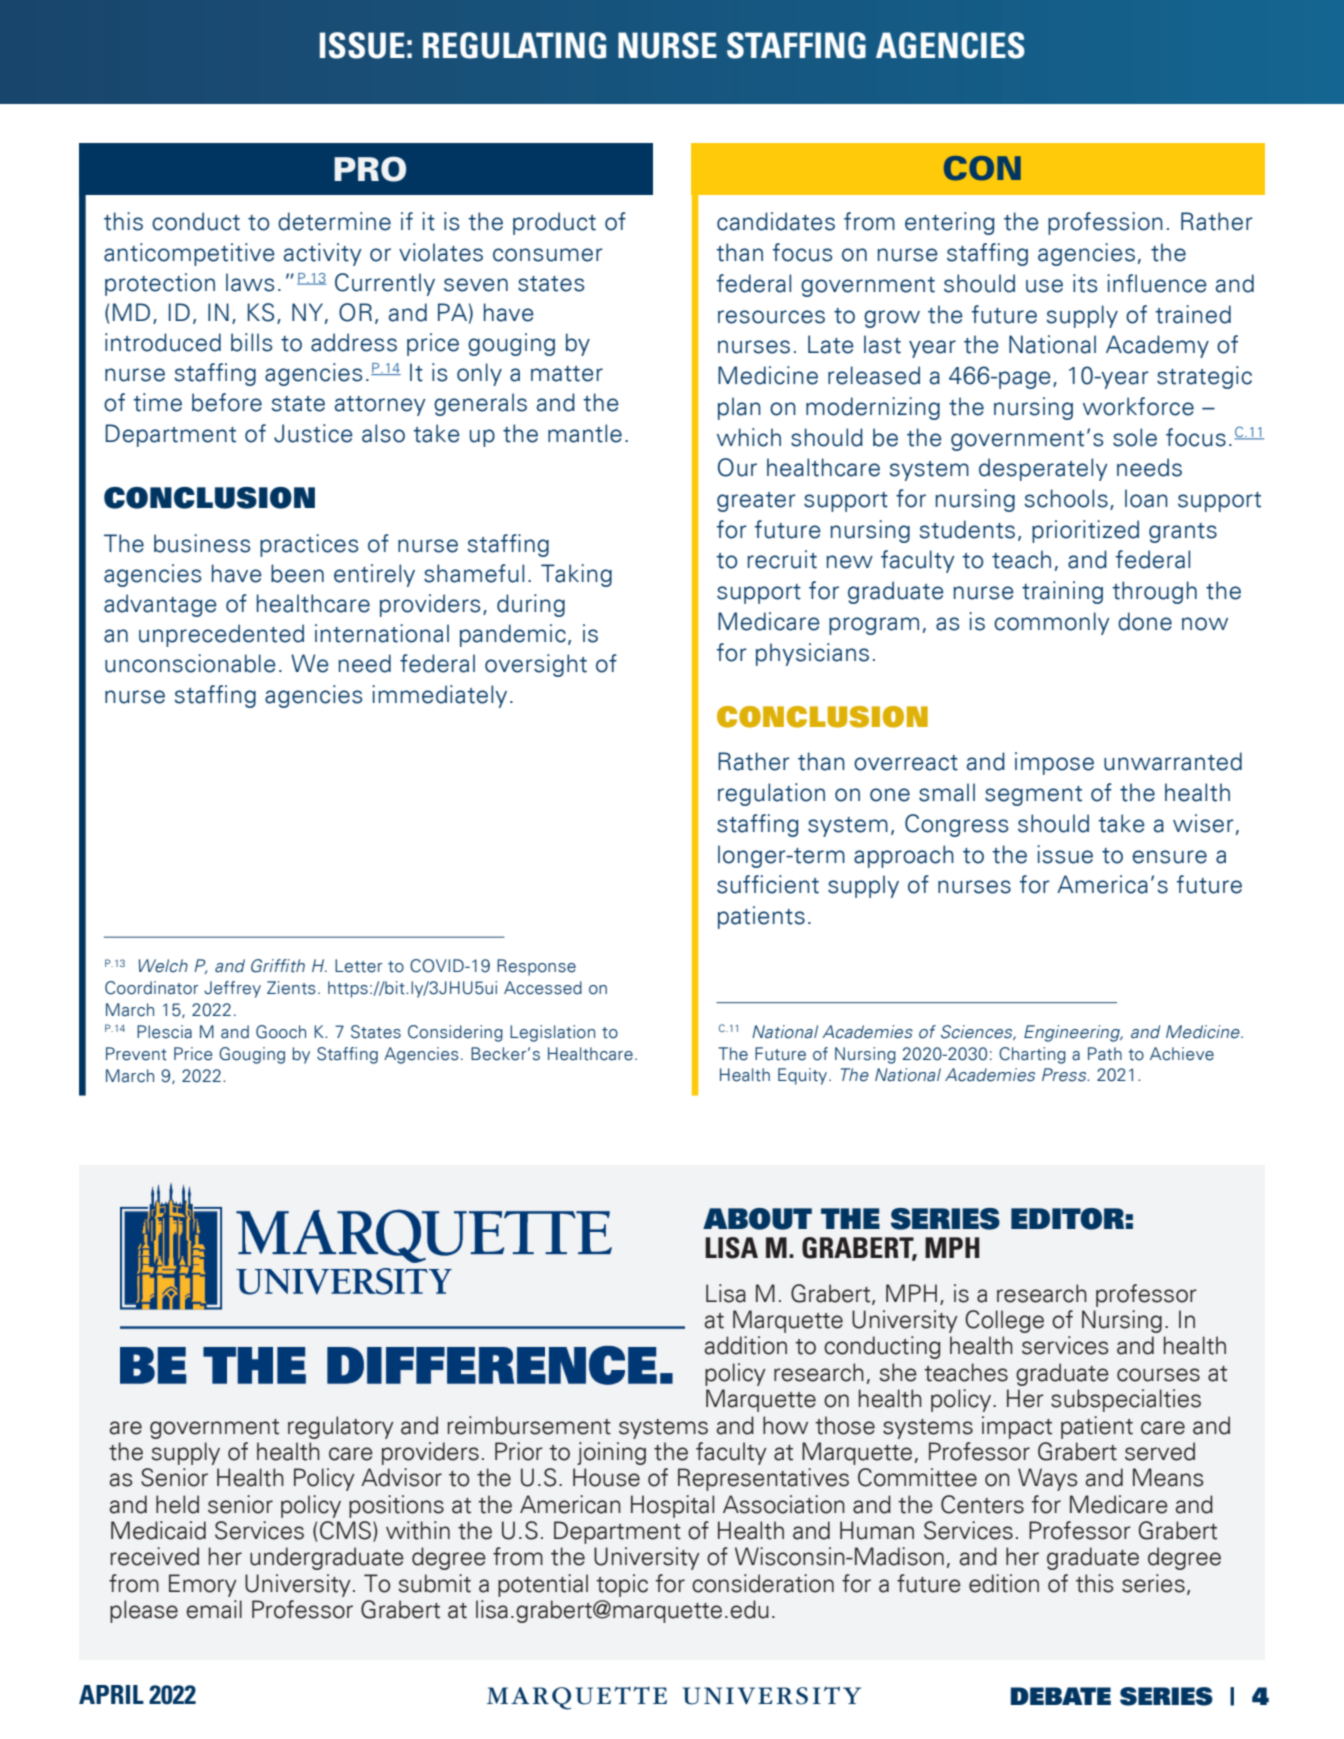 Image resolution: width=1344 pixels, height=1739 pixels. I want to click on sufficient, so click(768, 884).
